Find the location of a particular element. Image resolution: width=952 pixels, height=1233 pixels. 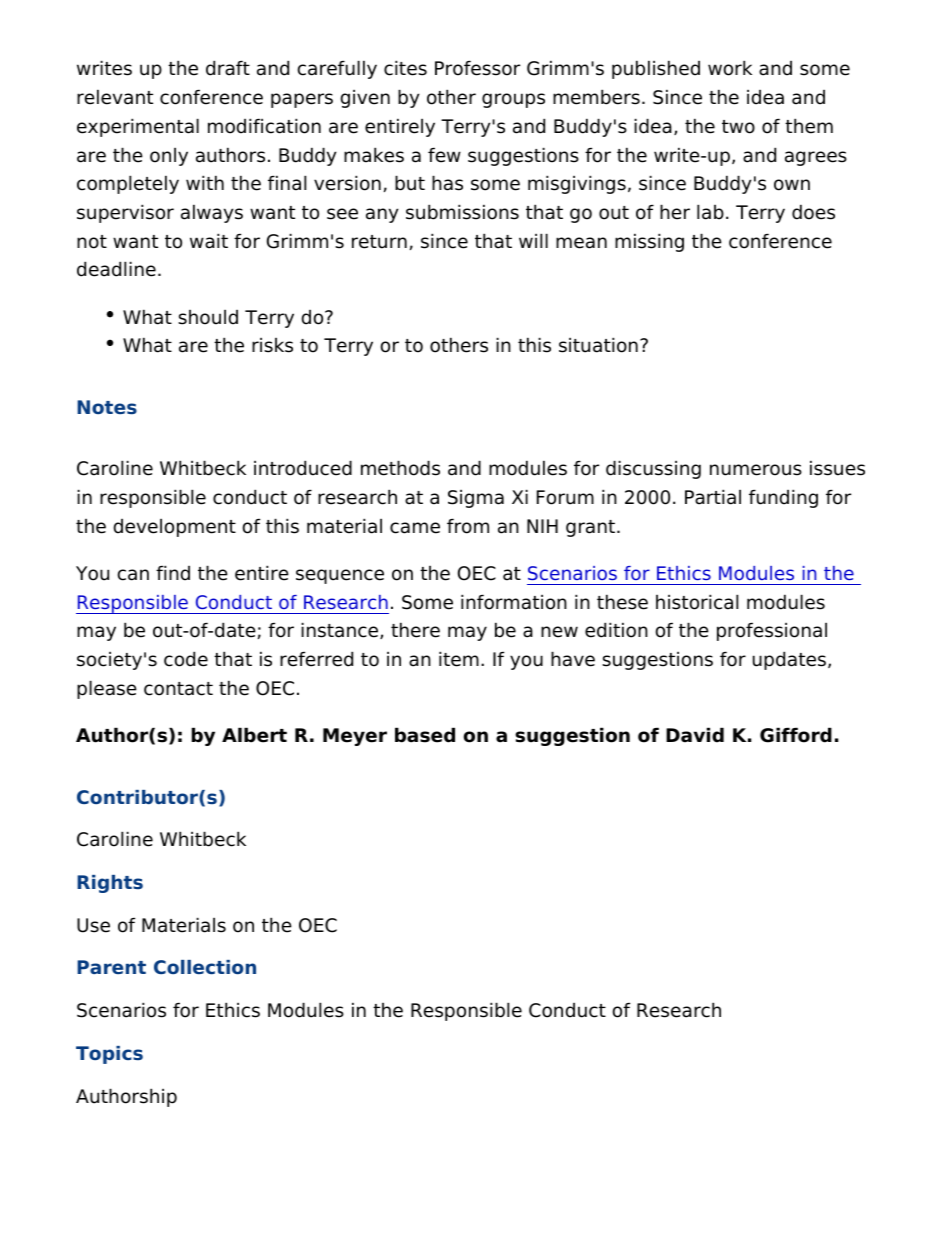

situation is located at coordinates (598, 345).
